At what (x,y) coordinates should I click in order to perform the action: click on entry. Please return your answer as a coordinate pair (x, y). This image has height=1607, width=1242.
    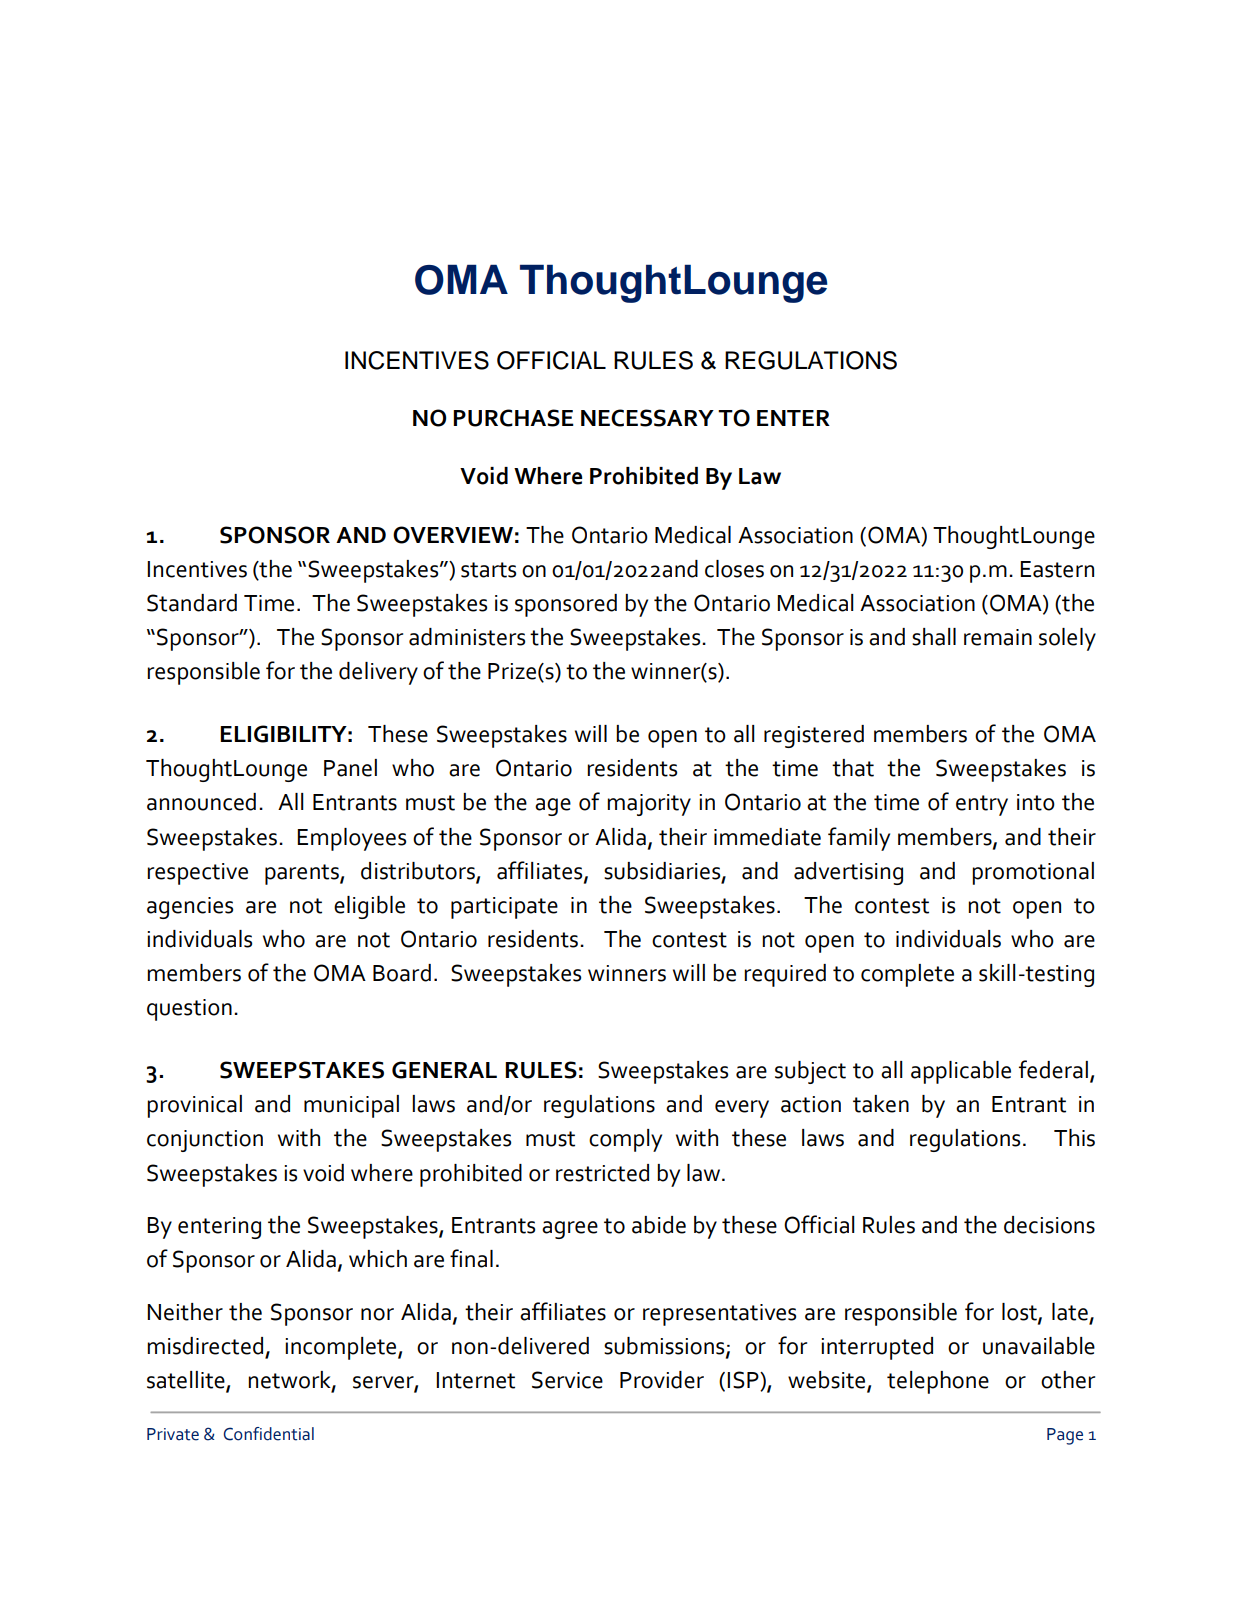
    Looking at the image, I should click on (982, 805).
